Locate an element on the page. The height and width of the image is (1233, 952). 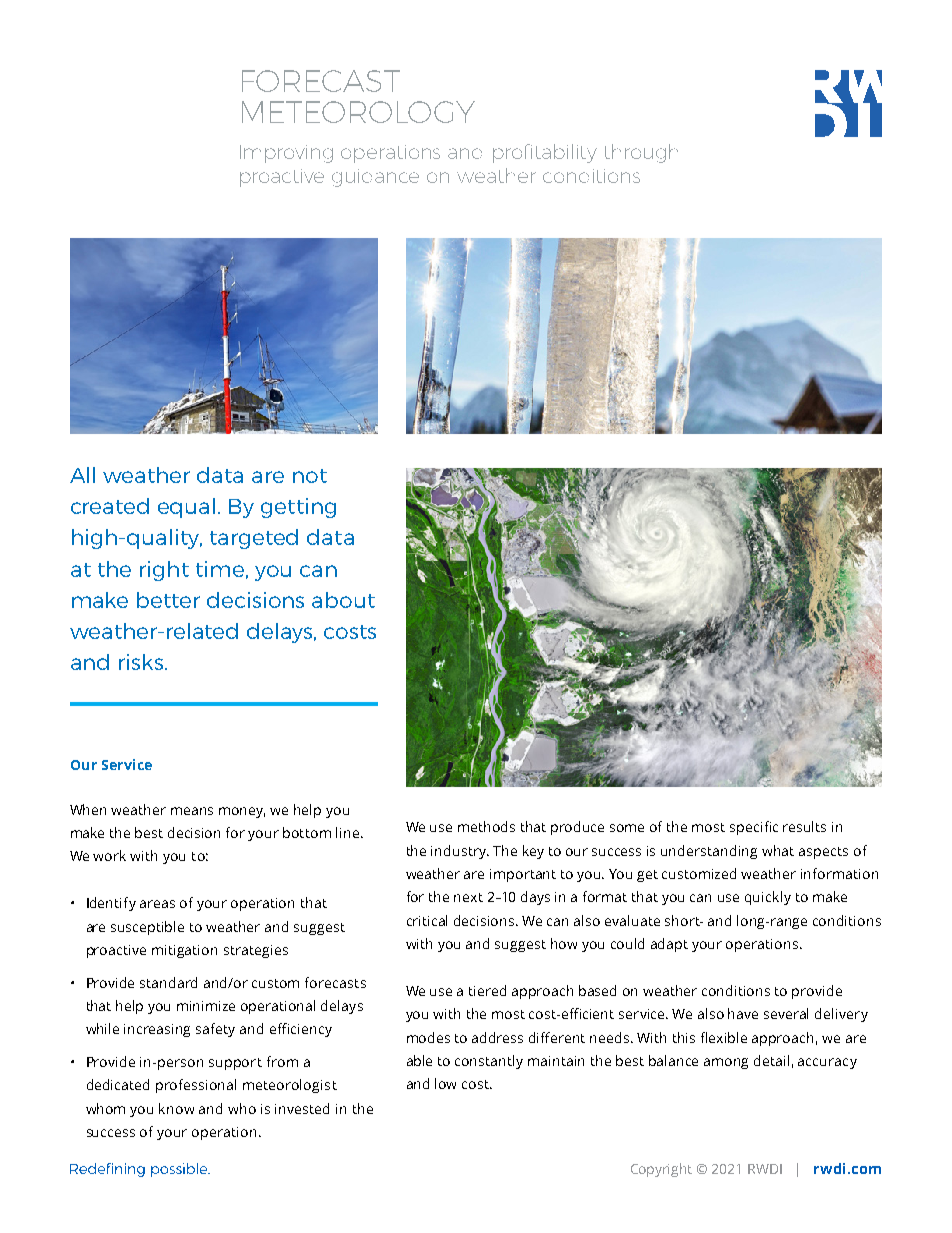
about is located at coordinates (343, 600).
